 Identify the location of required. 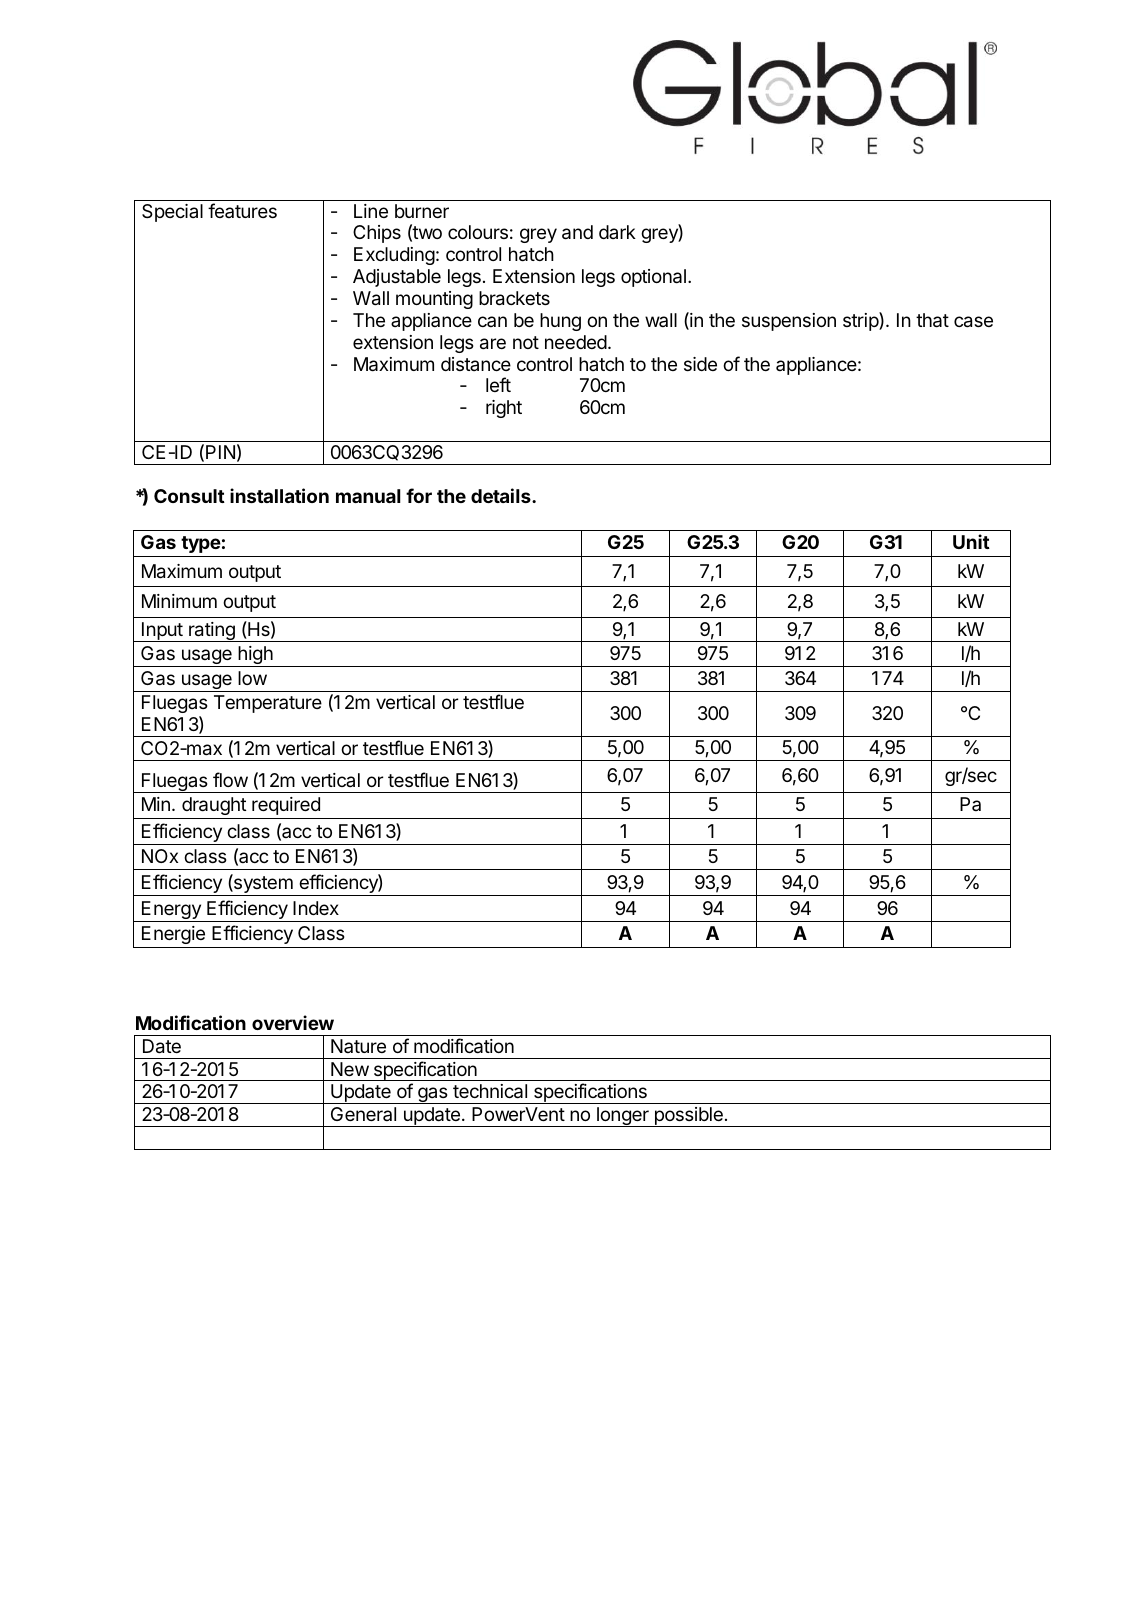
(286, 806).
